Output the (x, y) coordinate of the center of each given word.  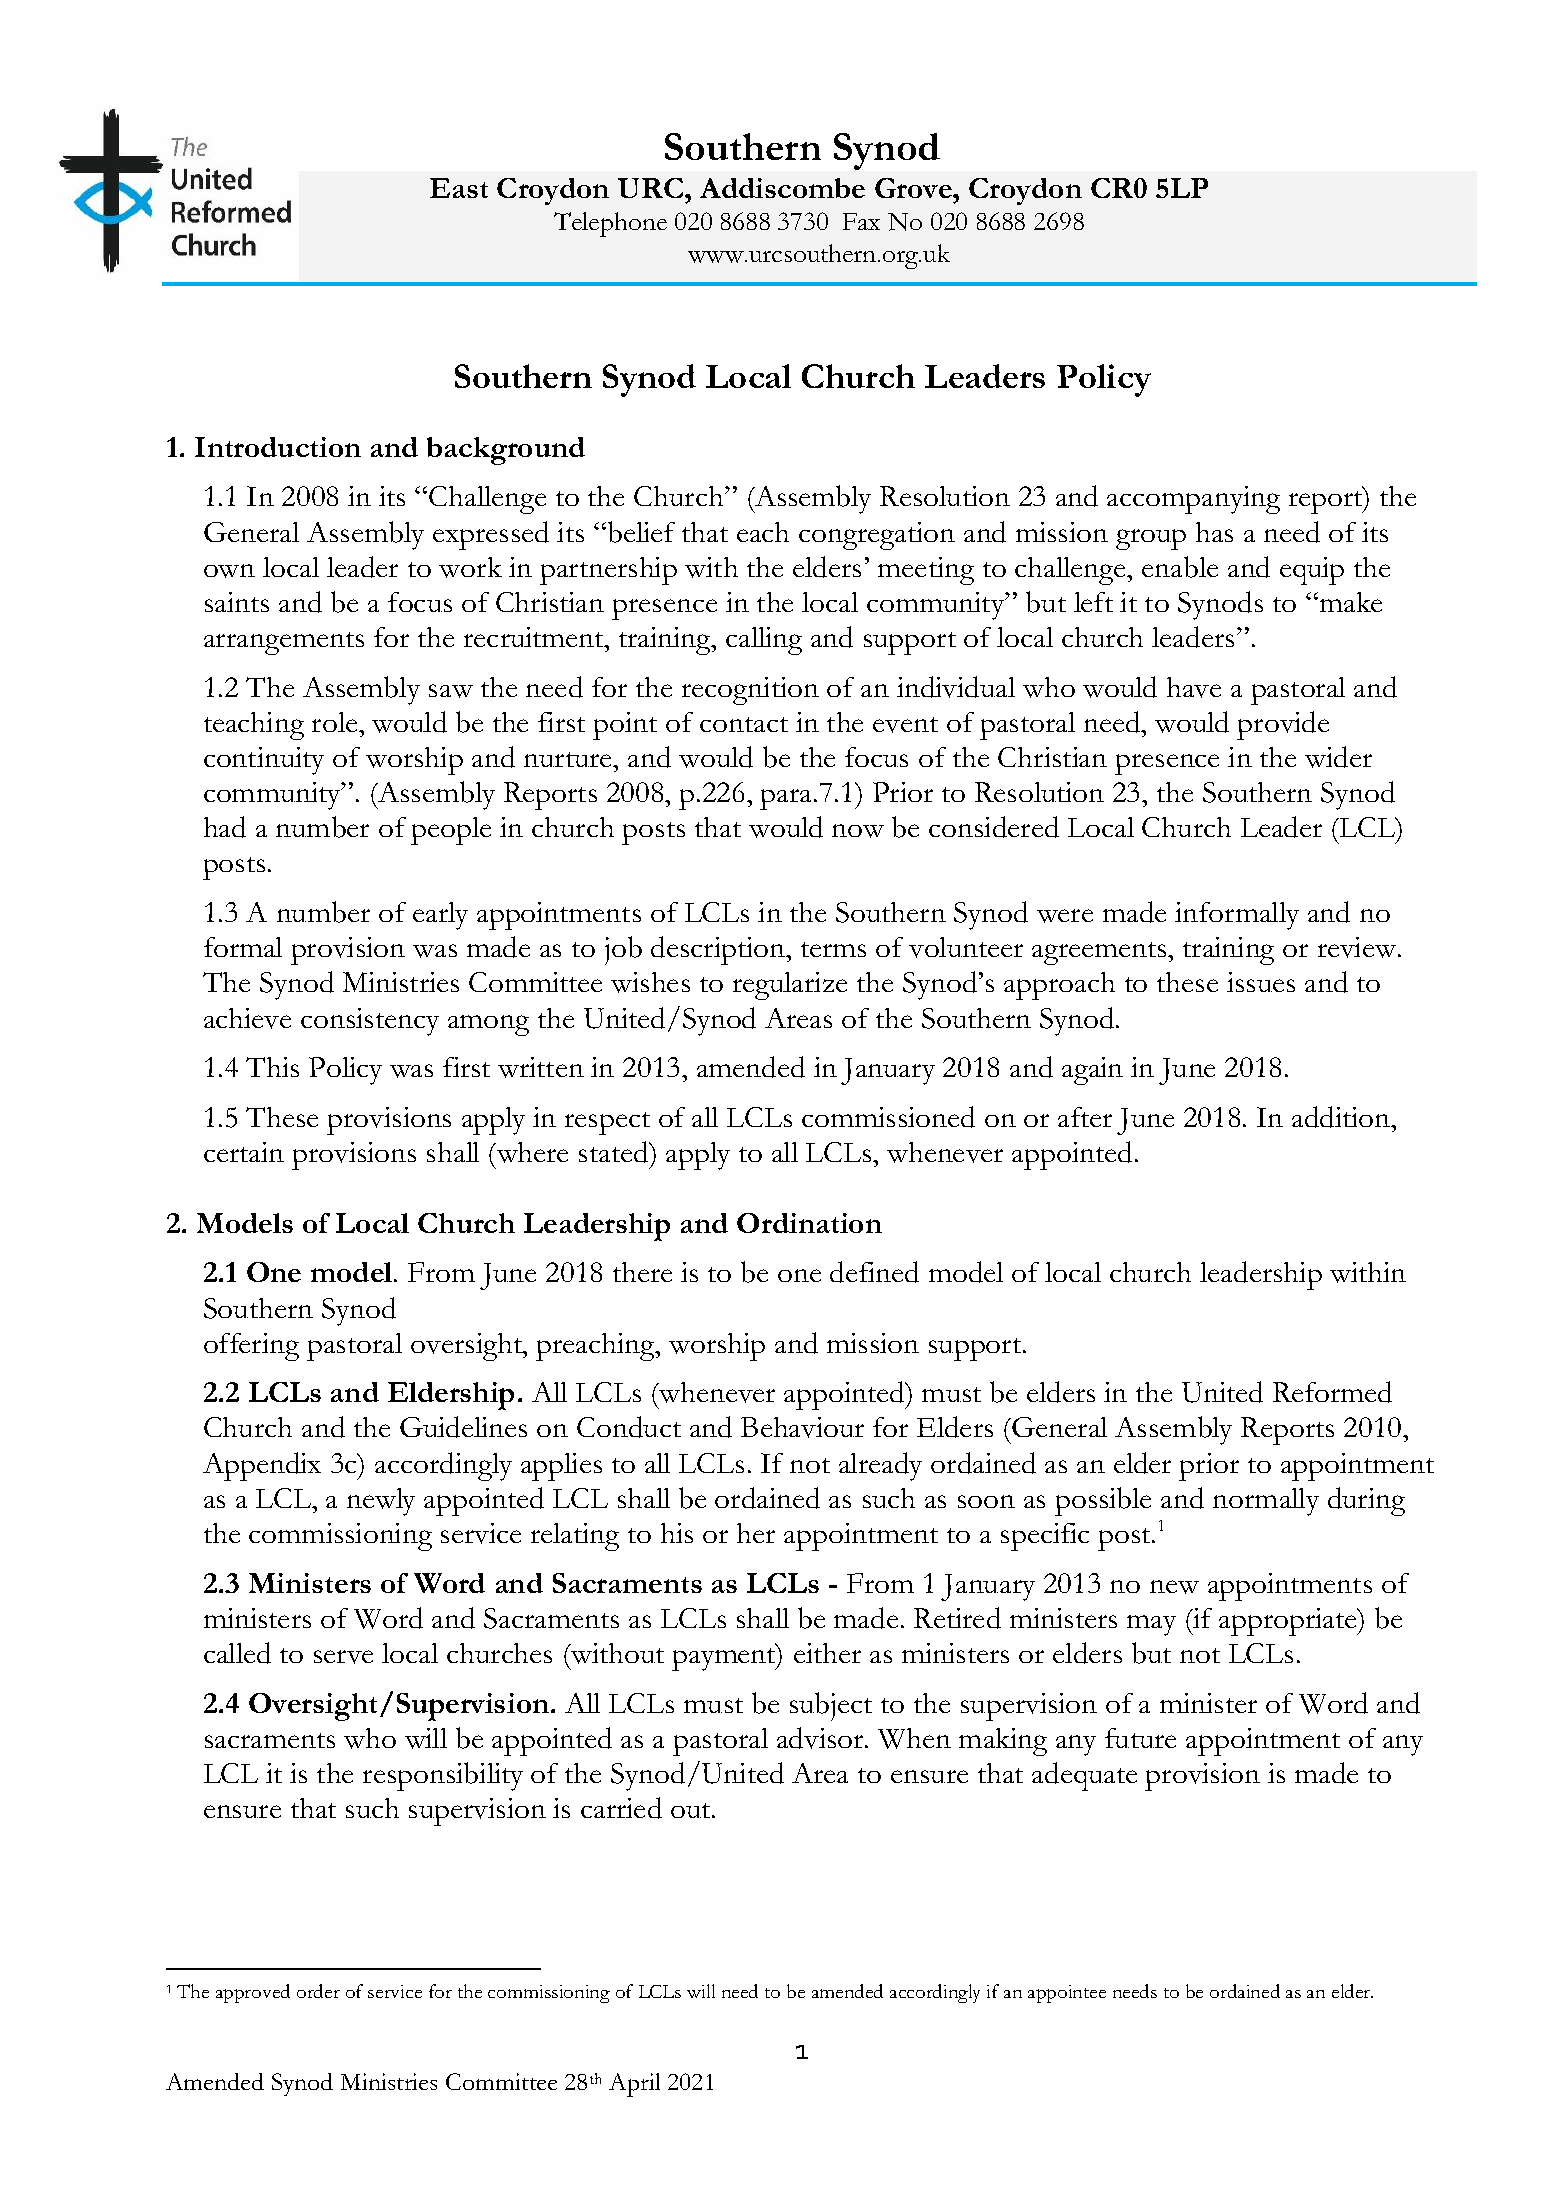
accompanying (1193, 500)
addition (1342, 1117)
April (634, 2085)
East (459, 188)
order (318, 1991)
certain (244, 1152)
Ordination (809, 1223)
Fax (861, 221)
